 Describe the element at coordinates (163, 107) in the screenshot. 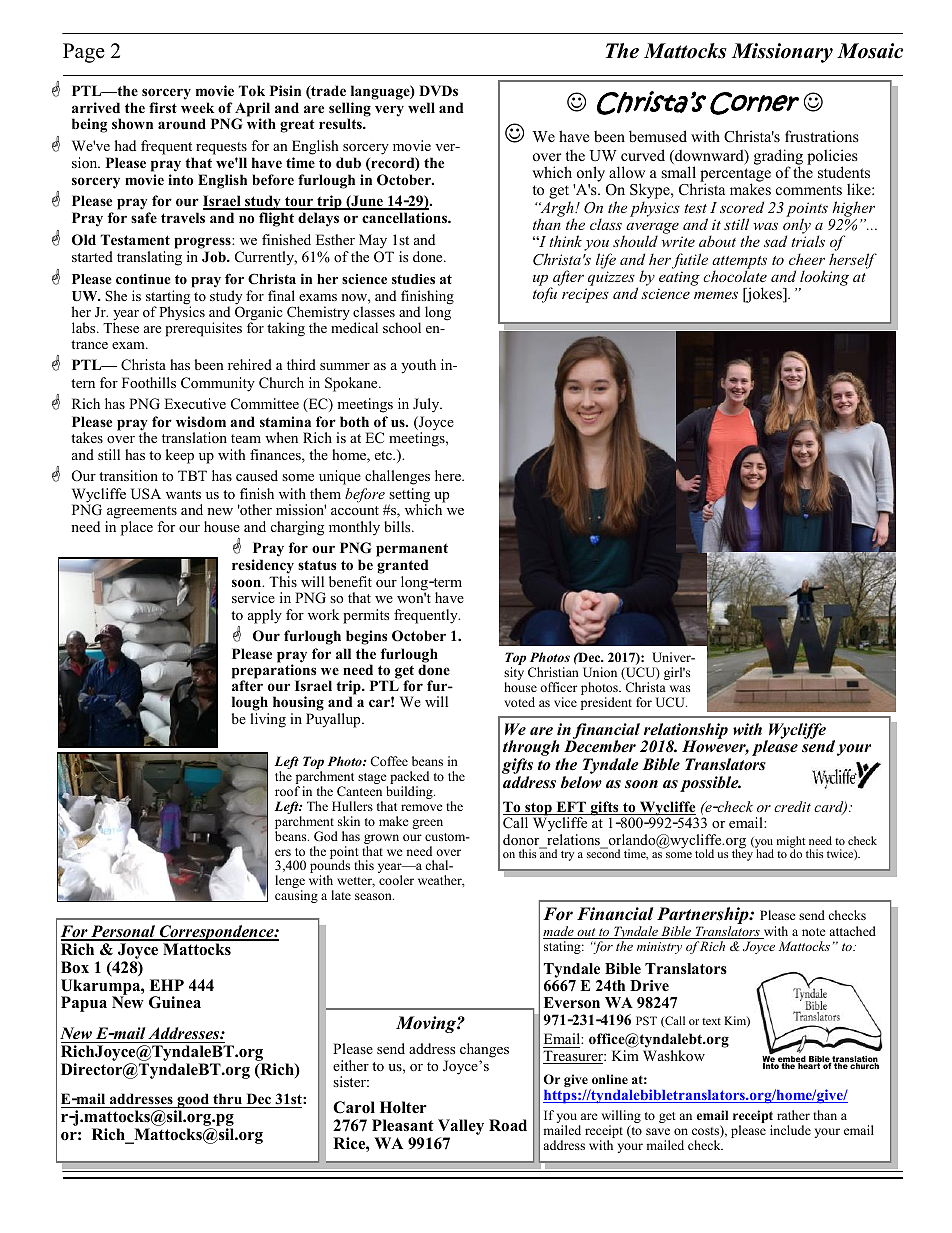

I see `first` at that location.
